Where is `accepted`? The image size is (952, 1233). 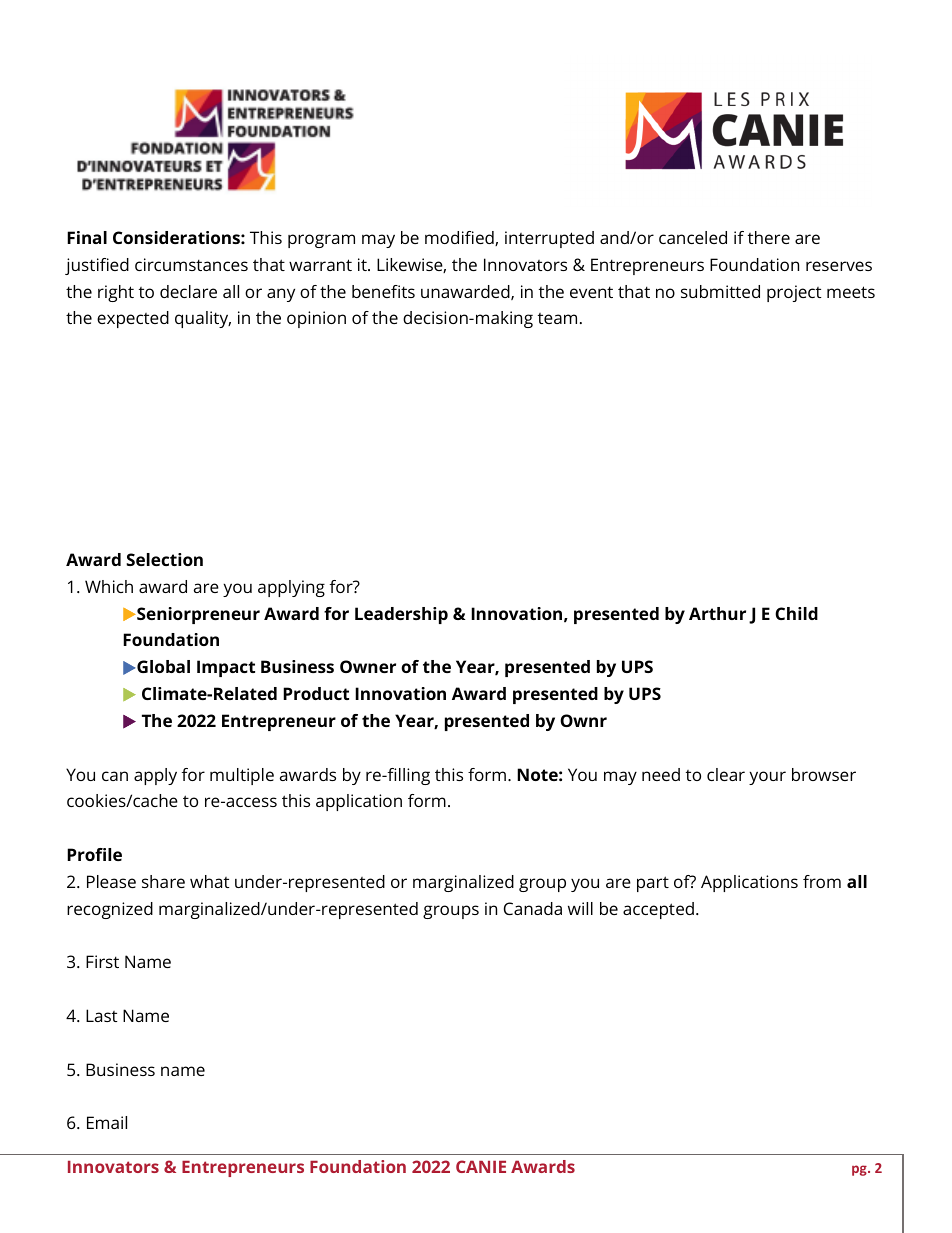
accepted is located at coordinates (658, 910).
